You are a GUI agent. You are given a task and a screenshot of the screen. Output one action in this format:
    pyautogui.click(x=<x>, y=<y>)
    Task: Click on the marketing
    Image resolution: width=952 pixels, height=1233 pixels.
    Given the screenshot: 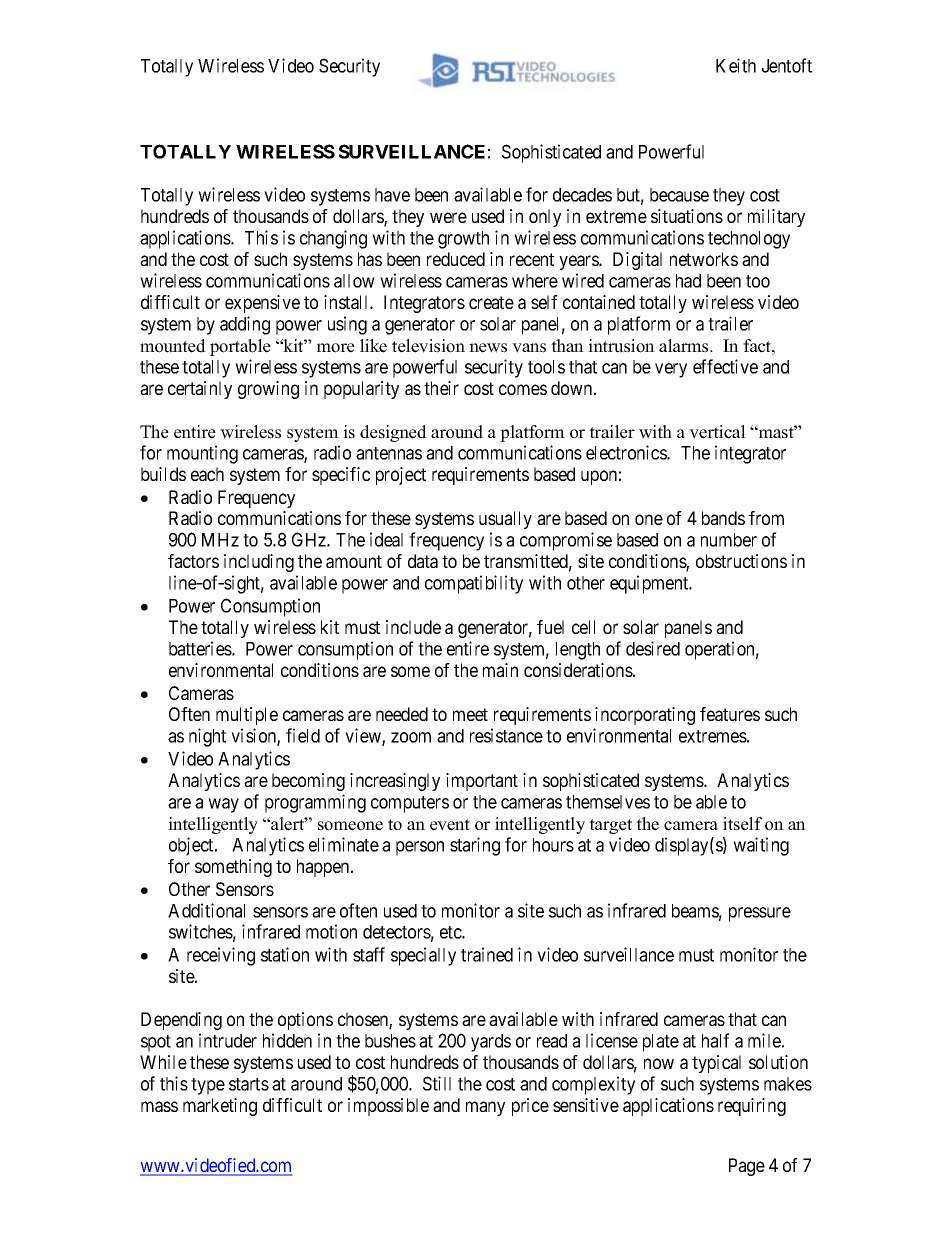 What is the action you would take?
    pyautogui.click(x=220, y=1107)
